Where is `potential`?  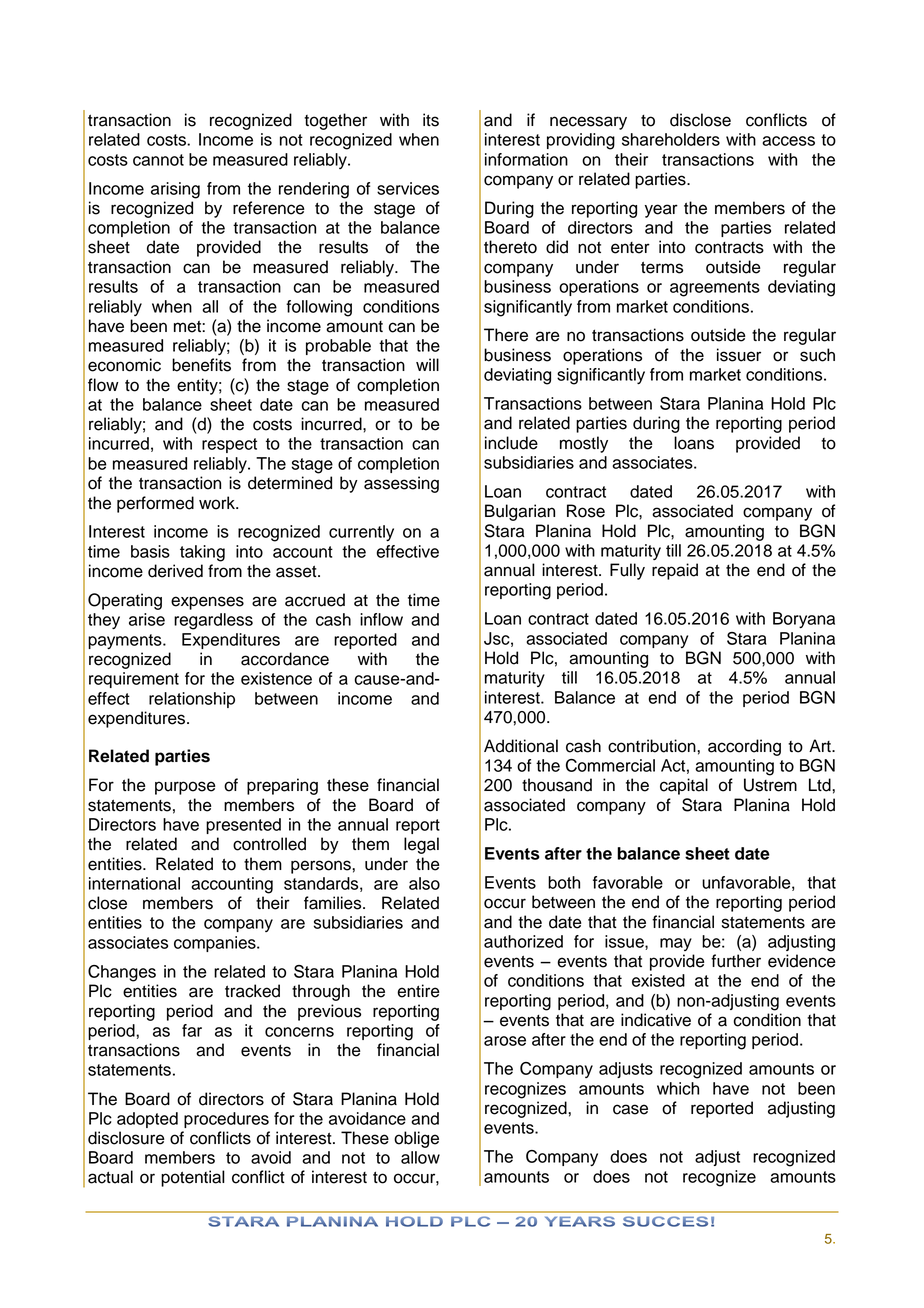 potential is located at coordinates (193, 1178).
